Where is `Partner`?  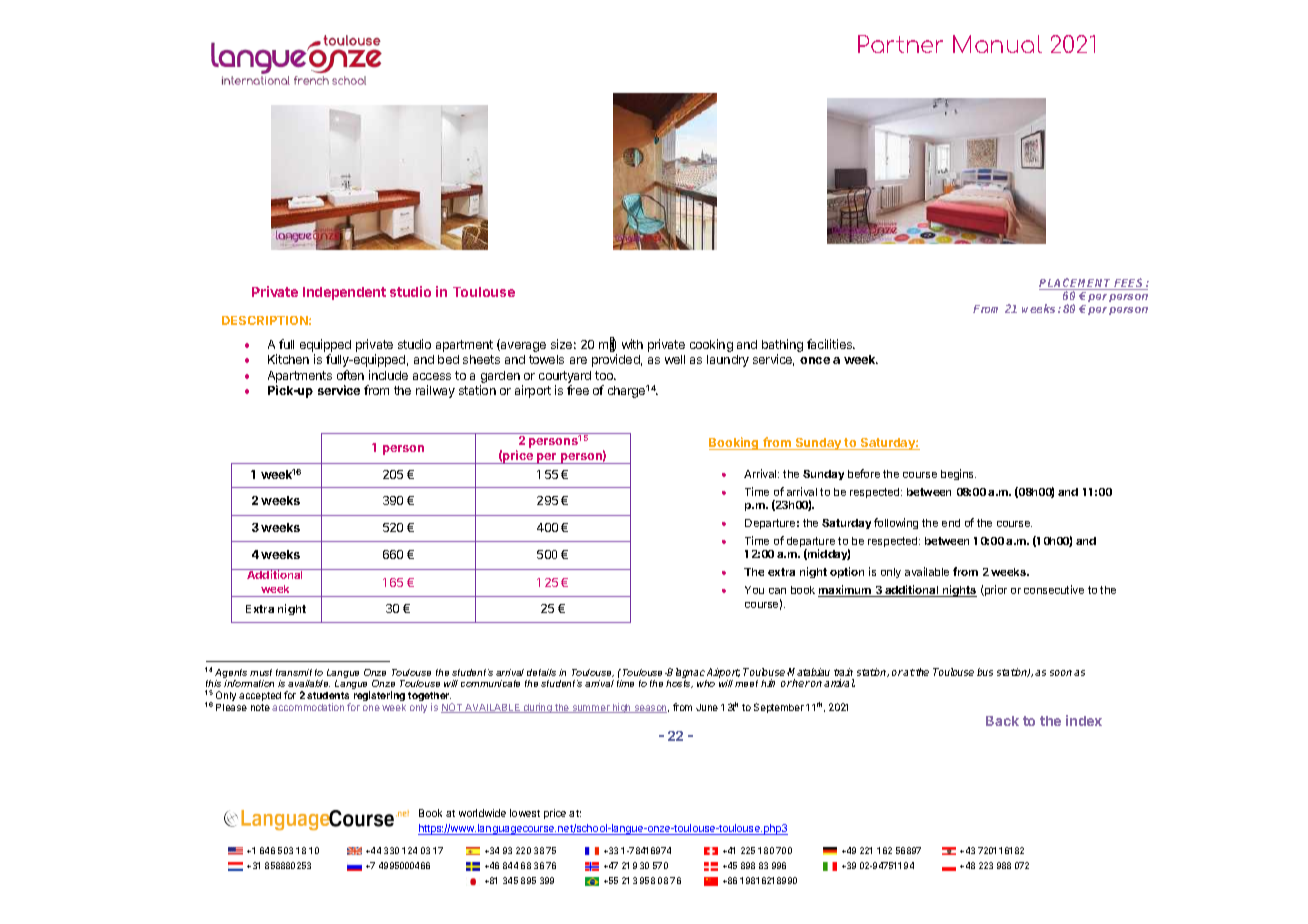 Partner is located at coordinates (900, 44).
